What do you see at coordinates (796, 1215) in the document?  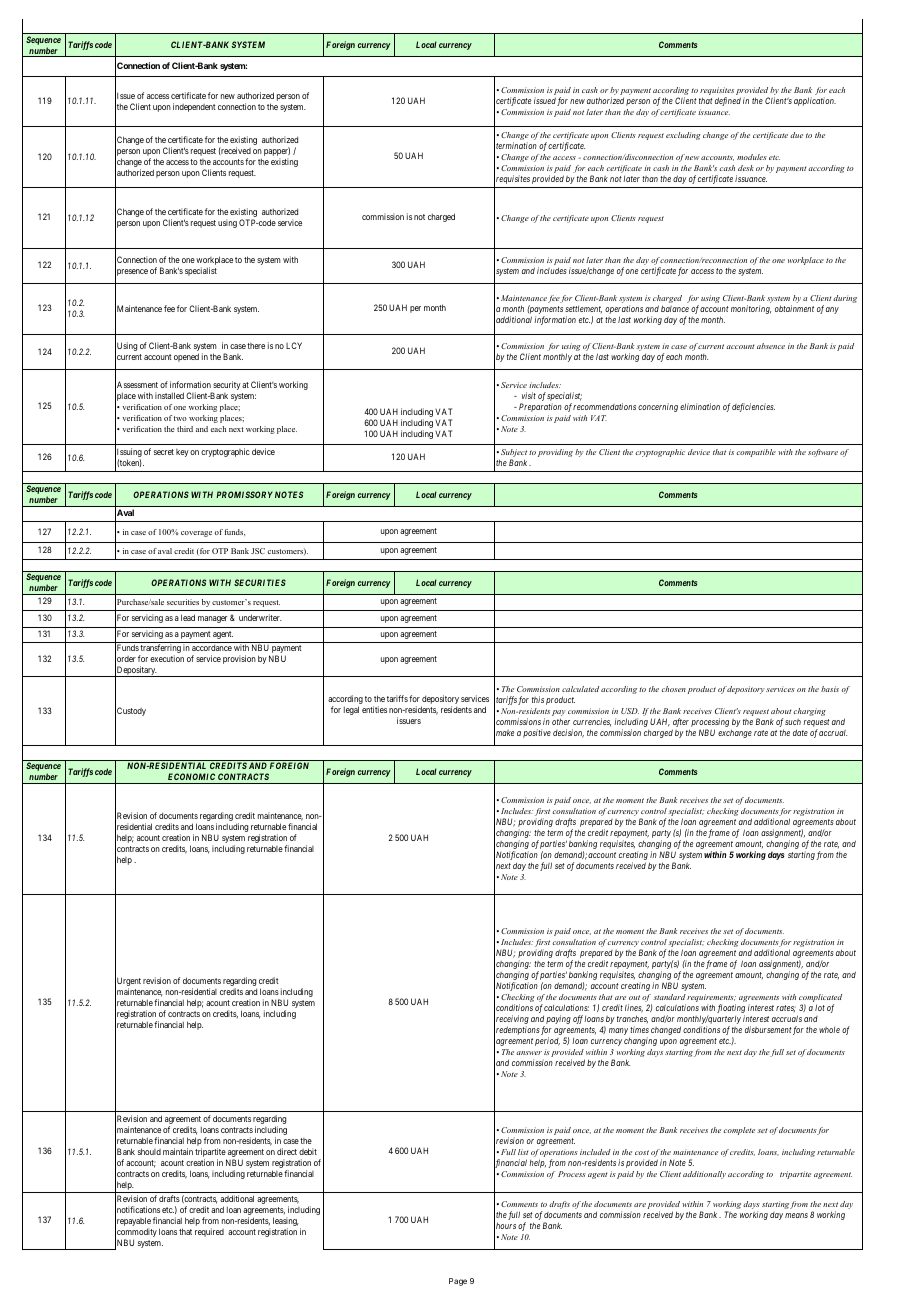 I see `means` at bounding box center [796, 1215].
